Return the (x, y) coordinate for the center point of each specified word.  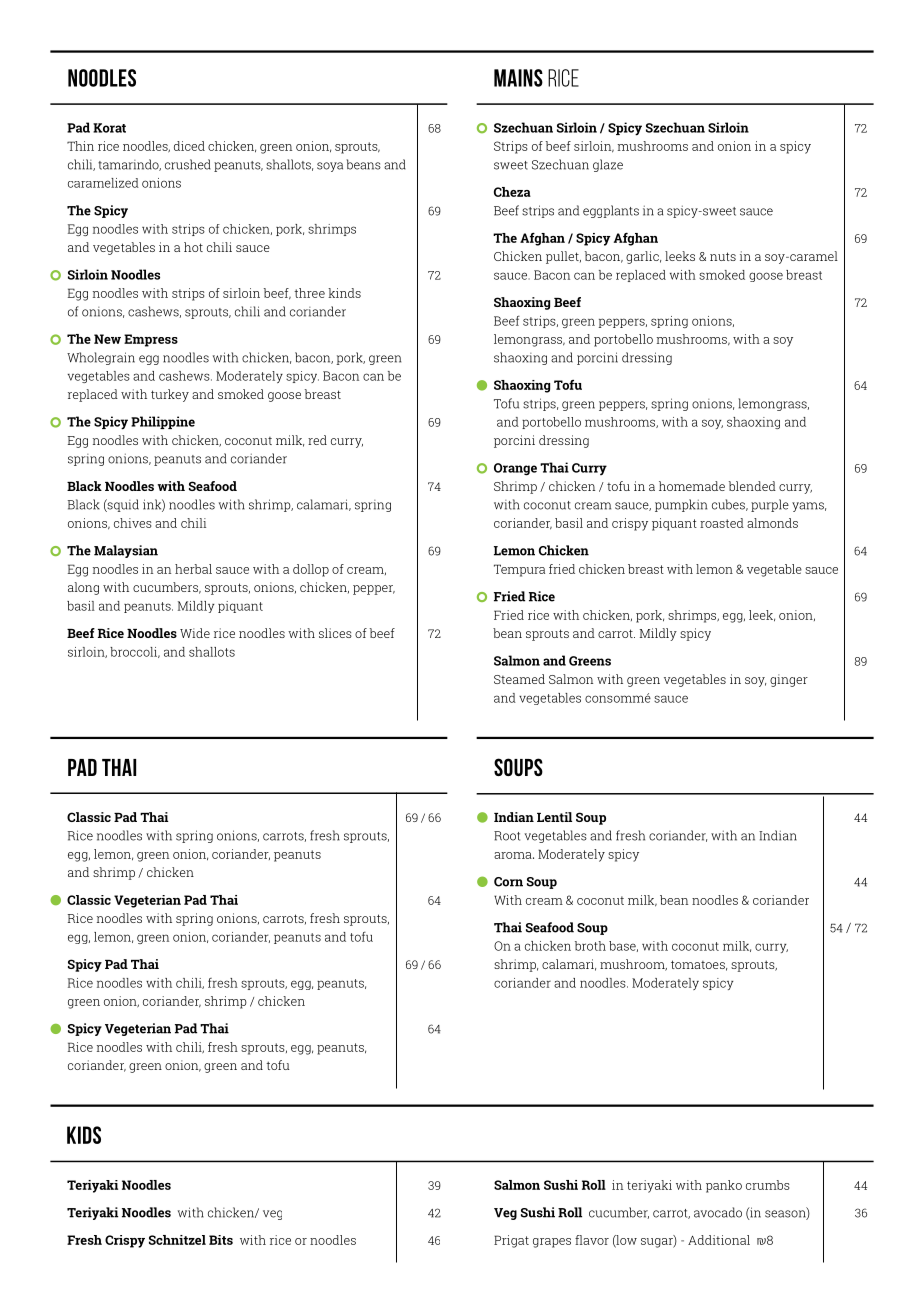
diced (189, 146)
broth (590, 946)
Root (507, 836)
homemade (692, 486)
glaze (608, 165)
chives (132, 523)
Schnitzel (177, 1240)
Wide (195, 633)
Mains (518, 78)
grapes (552, 1243)
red (317, 440)
